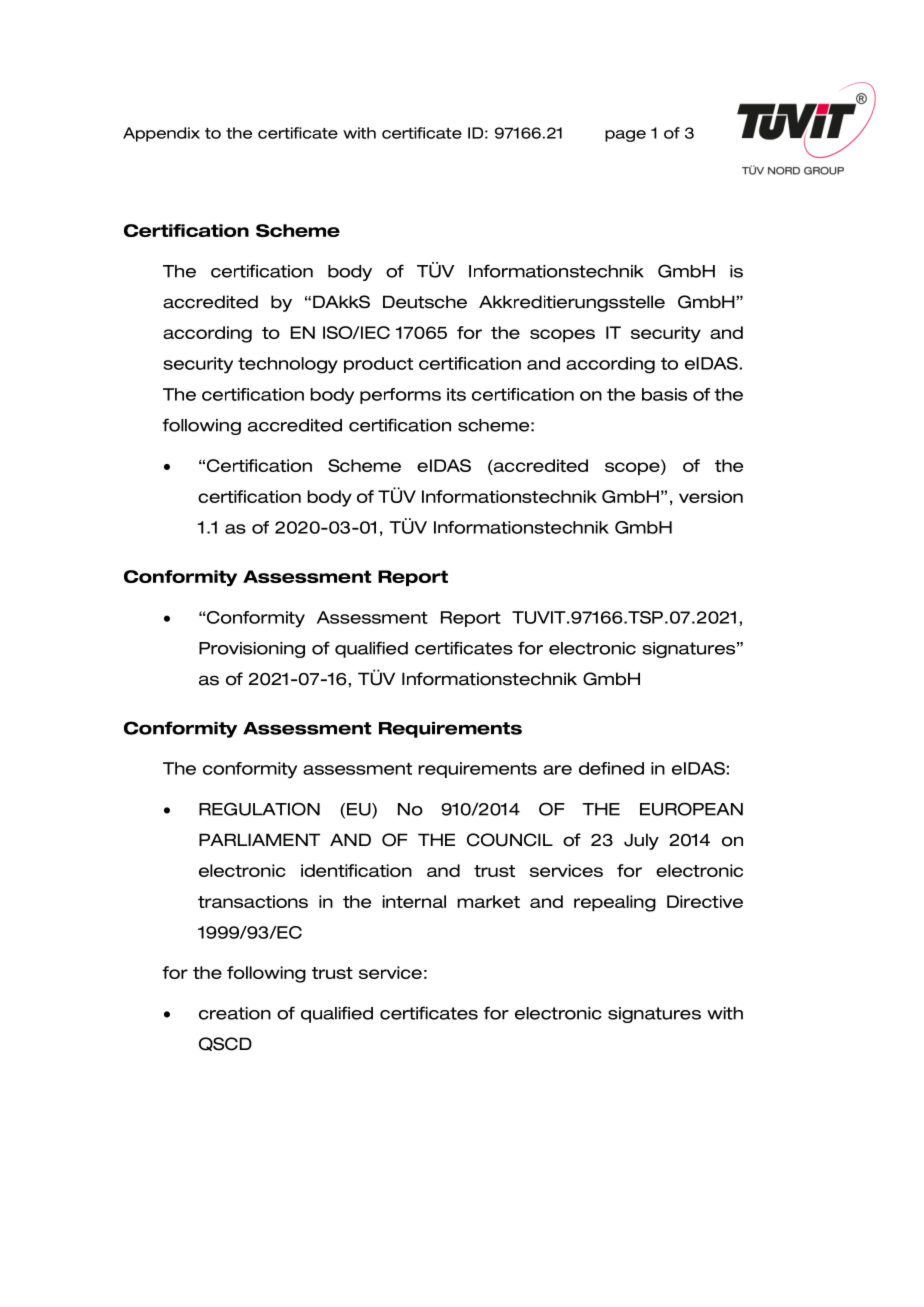 The image size is (924, 1307). I want to click on COUNCIL, so click(510, 840).
